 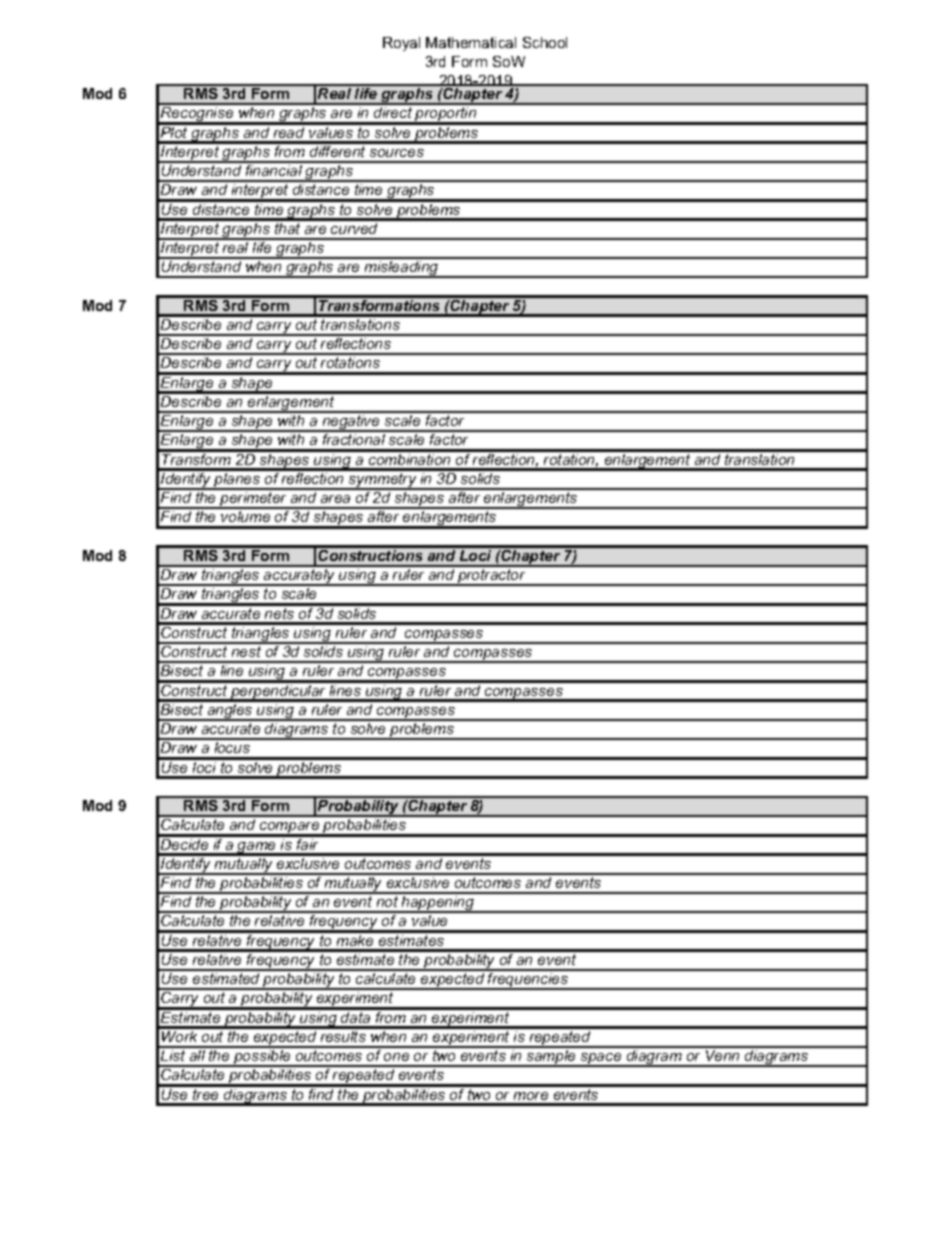 What do you see at coordinates (396, 1057) in the screenshot?
I see `one` at bounding box center [396, 1057].
